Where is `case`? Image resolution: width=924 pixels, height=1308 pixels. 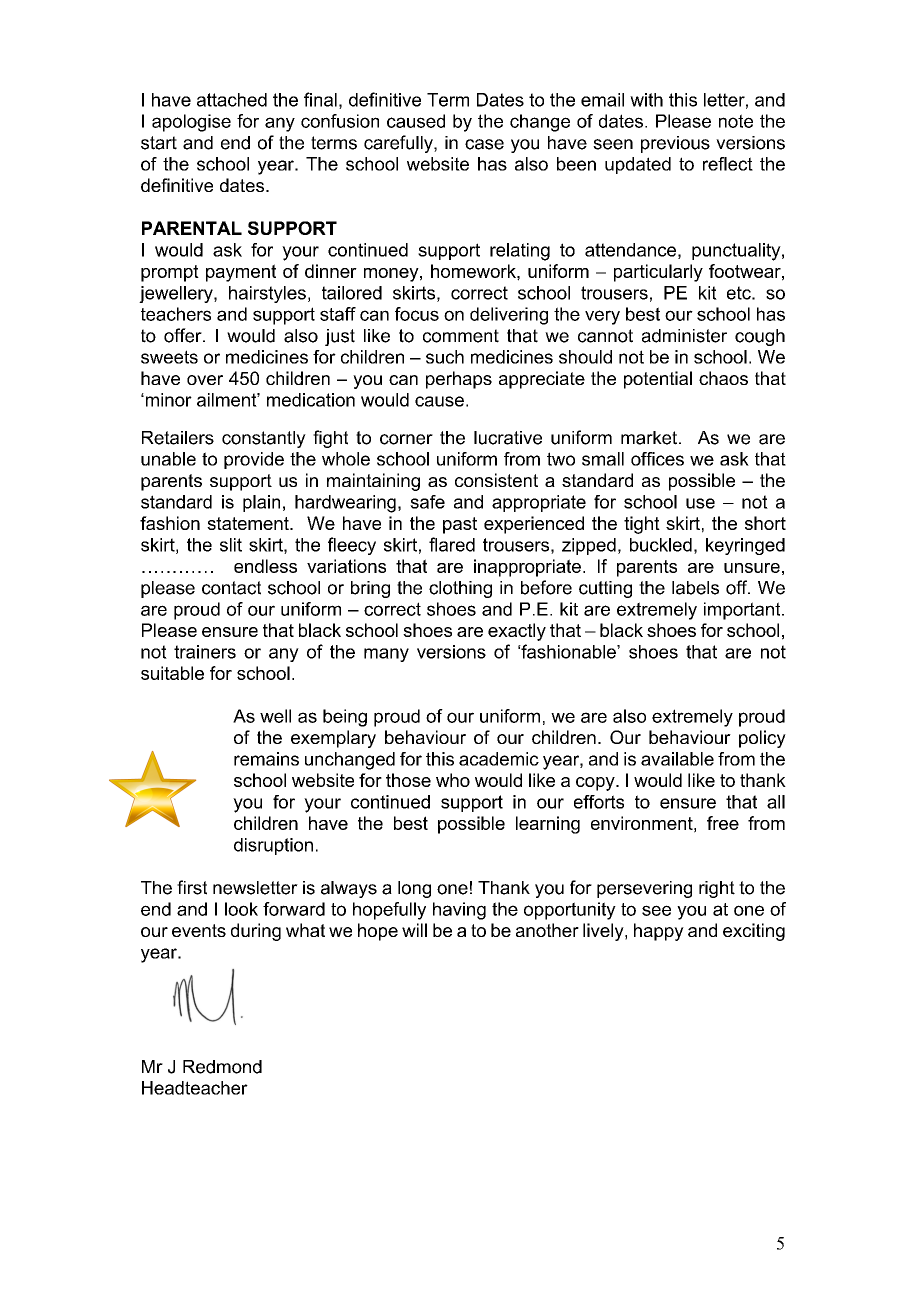 case is located at coordinates (484, 144).
